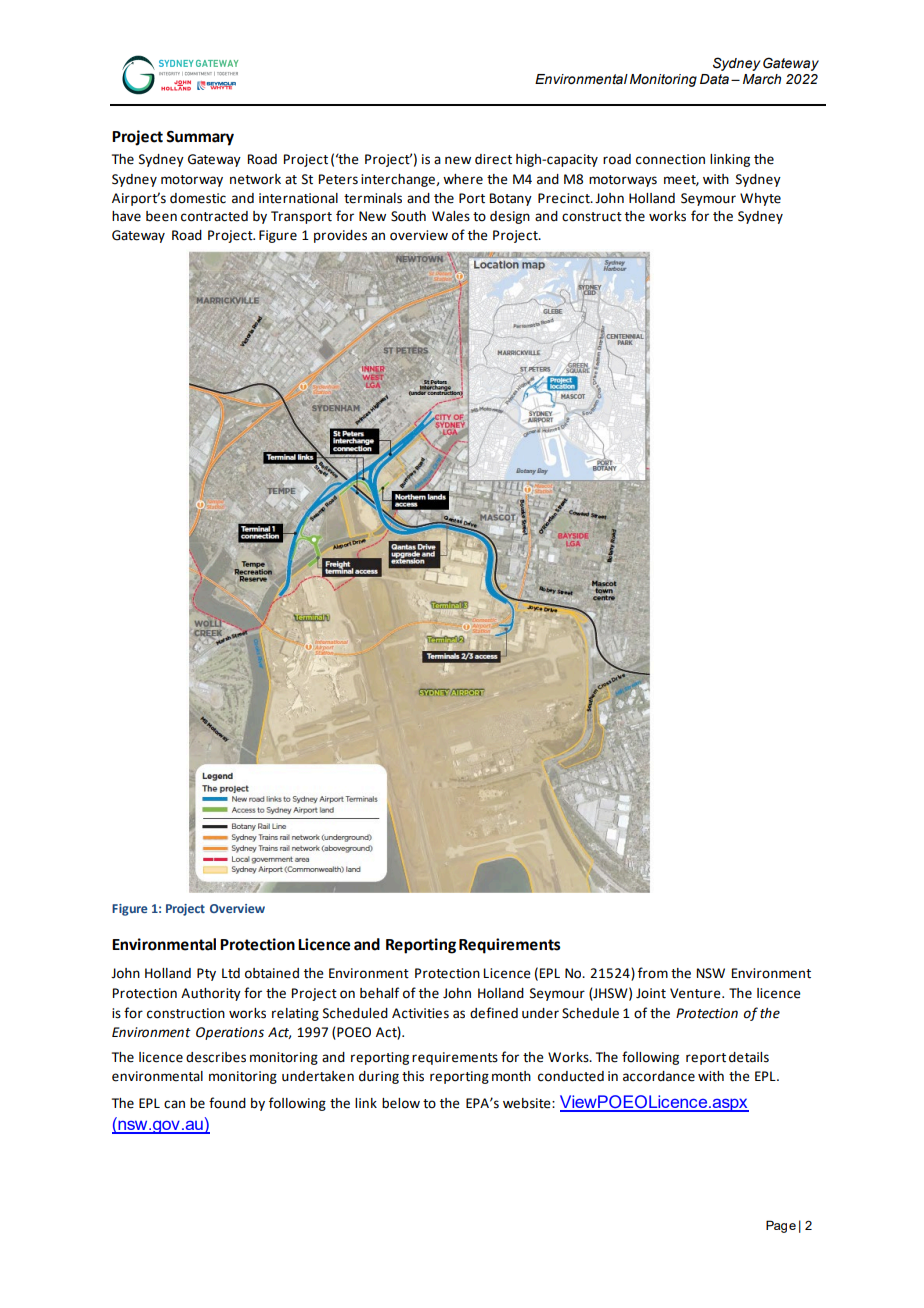 The height and width of the image is (1308, 924). Describe the element at coordinates (451, 216) in the image. I see `Wales` at that location.
